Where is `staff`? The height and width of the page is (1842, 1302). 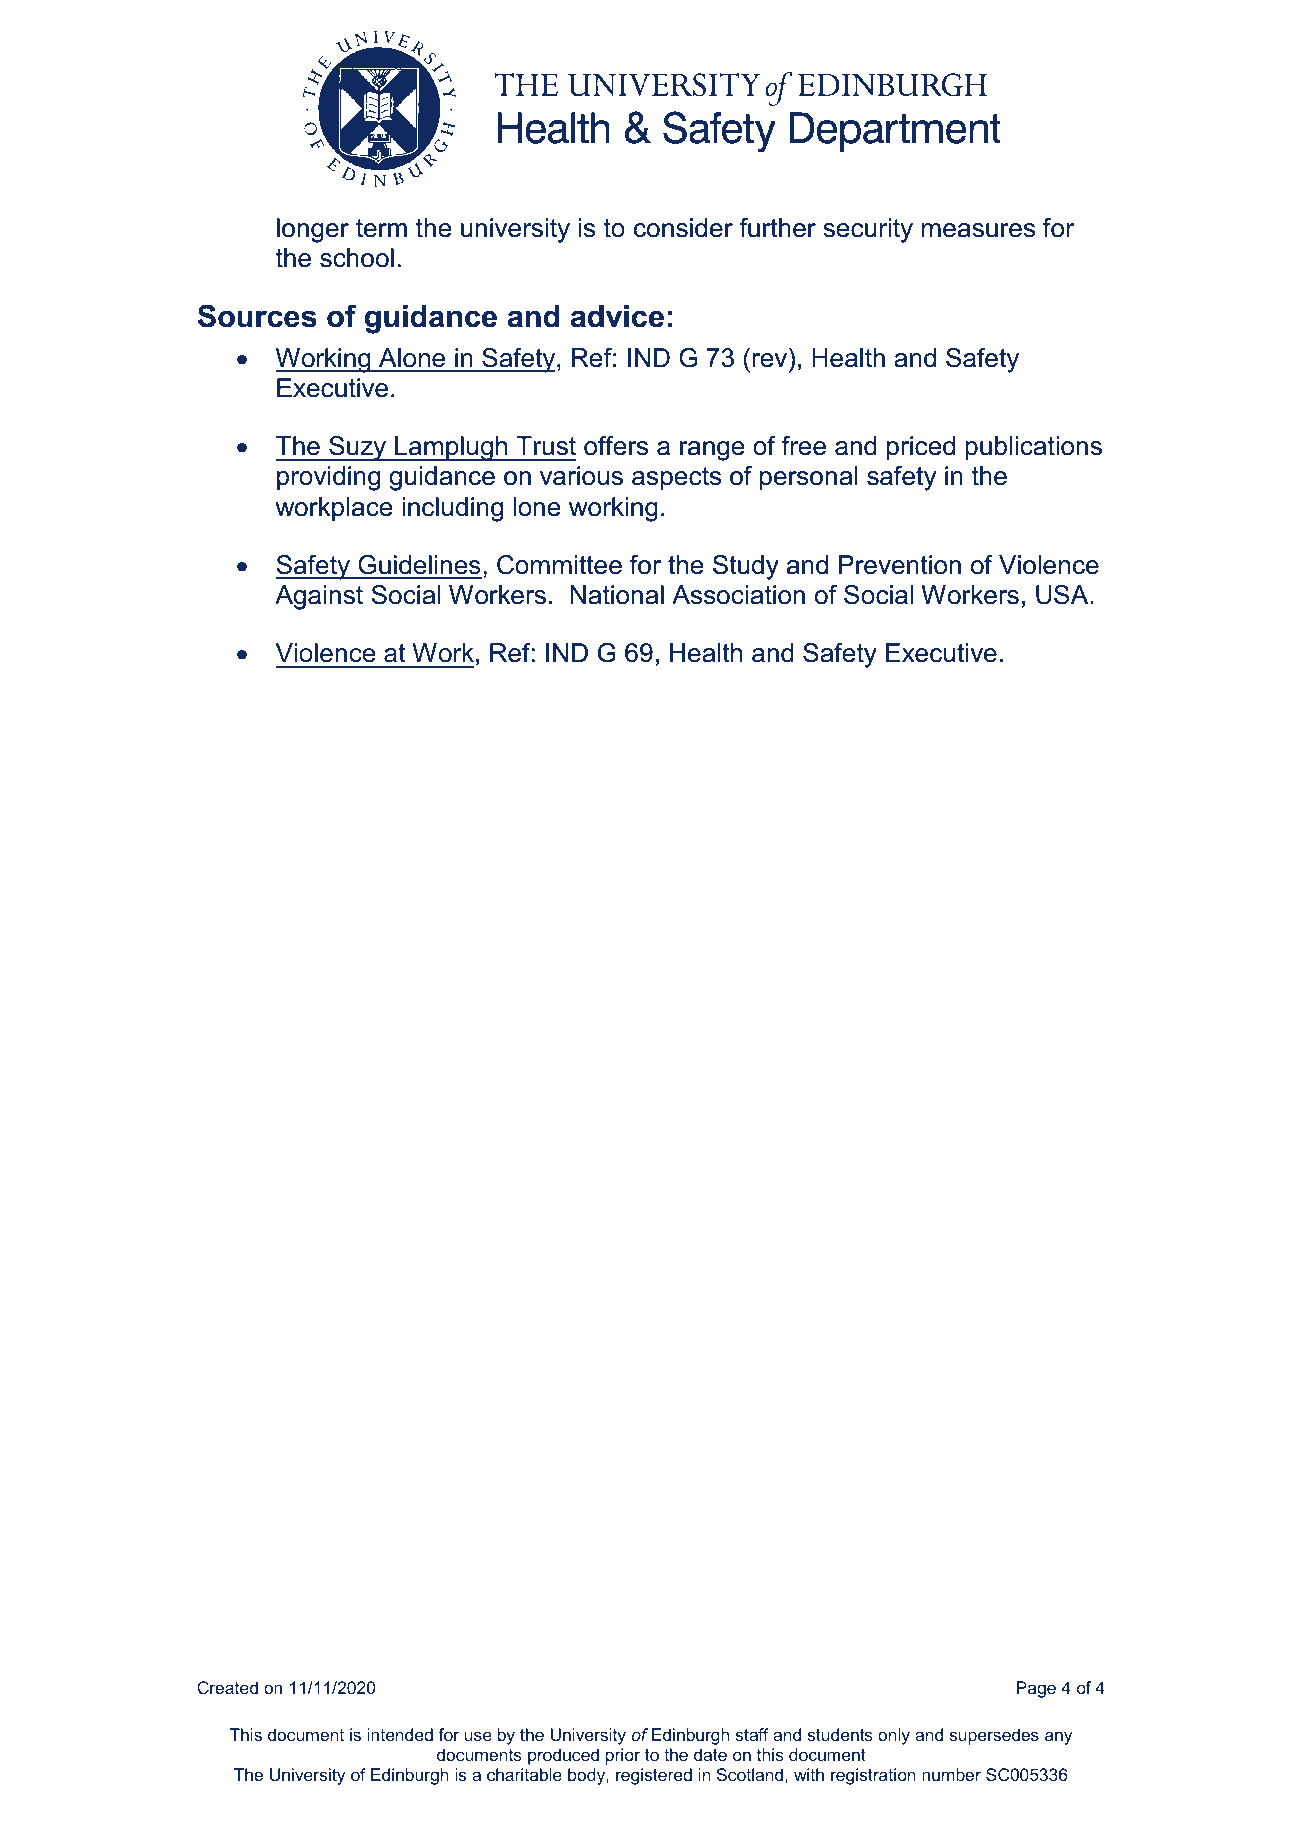
staff is located at coordinates (752, 1734).
